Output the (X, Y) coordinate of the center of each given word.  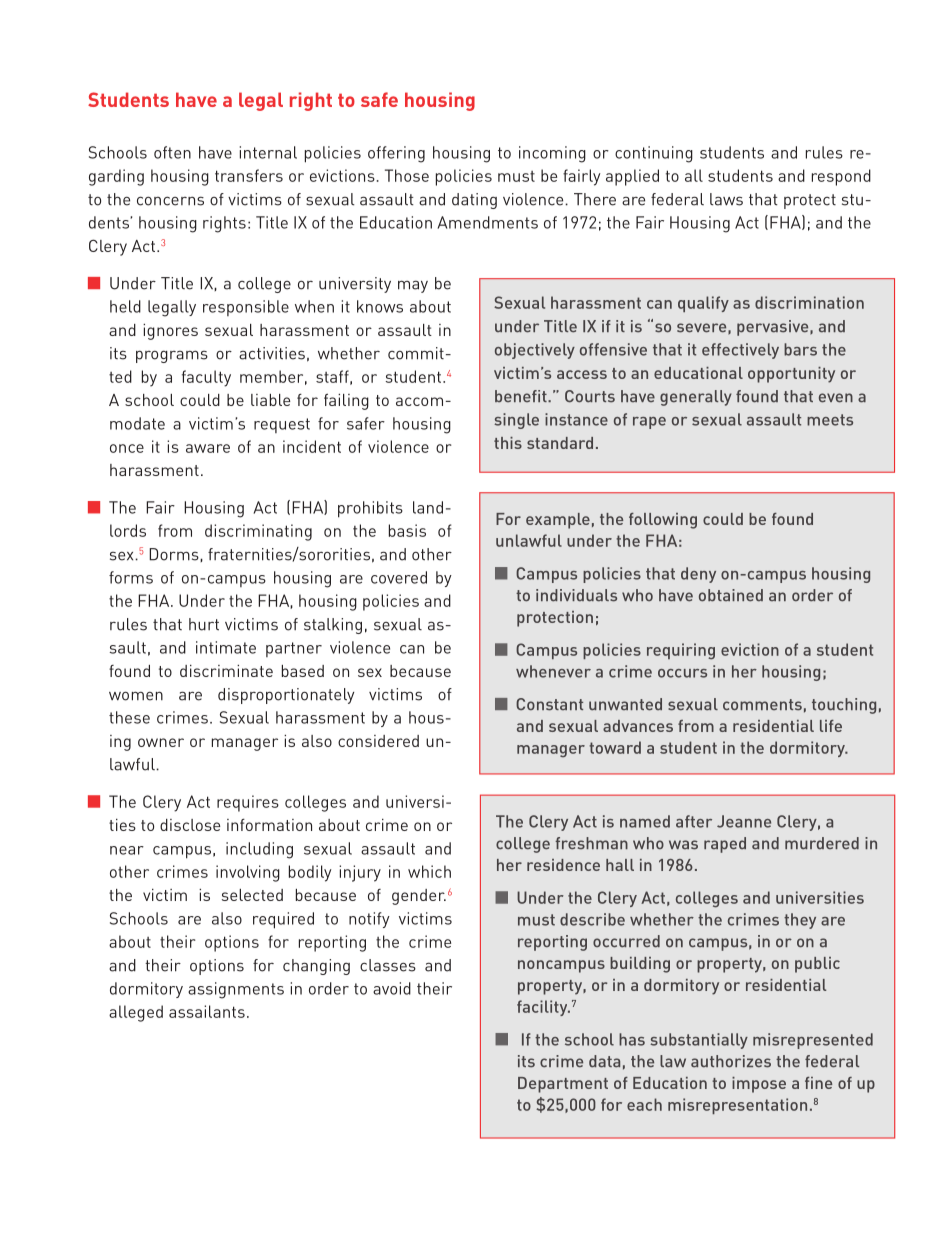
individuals (576, 595)
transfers (249, 175)
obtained (731, 595)
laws (726, 199)
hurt (204, 624)
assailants (207, 1011)
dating (474, 201)
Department (563, 1085)
